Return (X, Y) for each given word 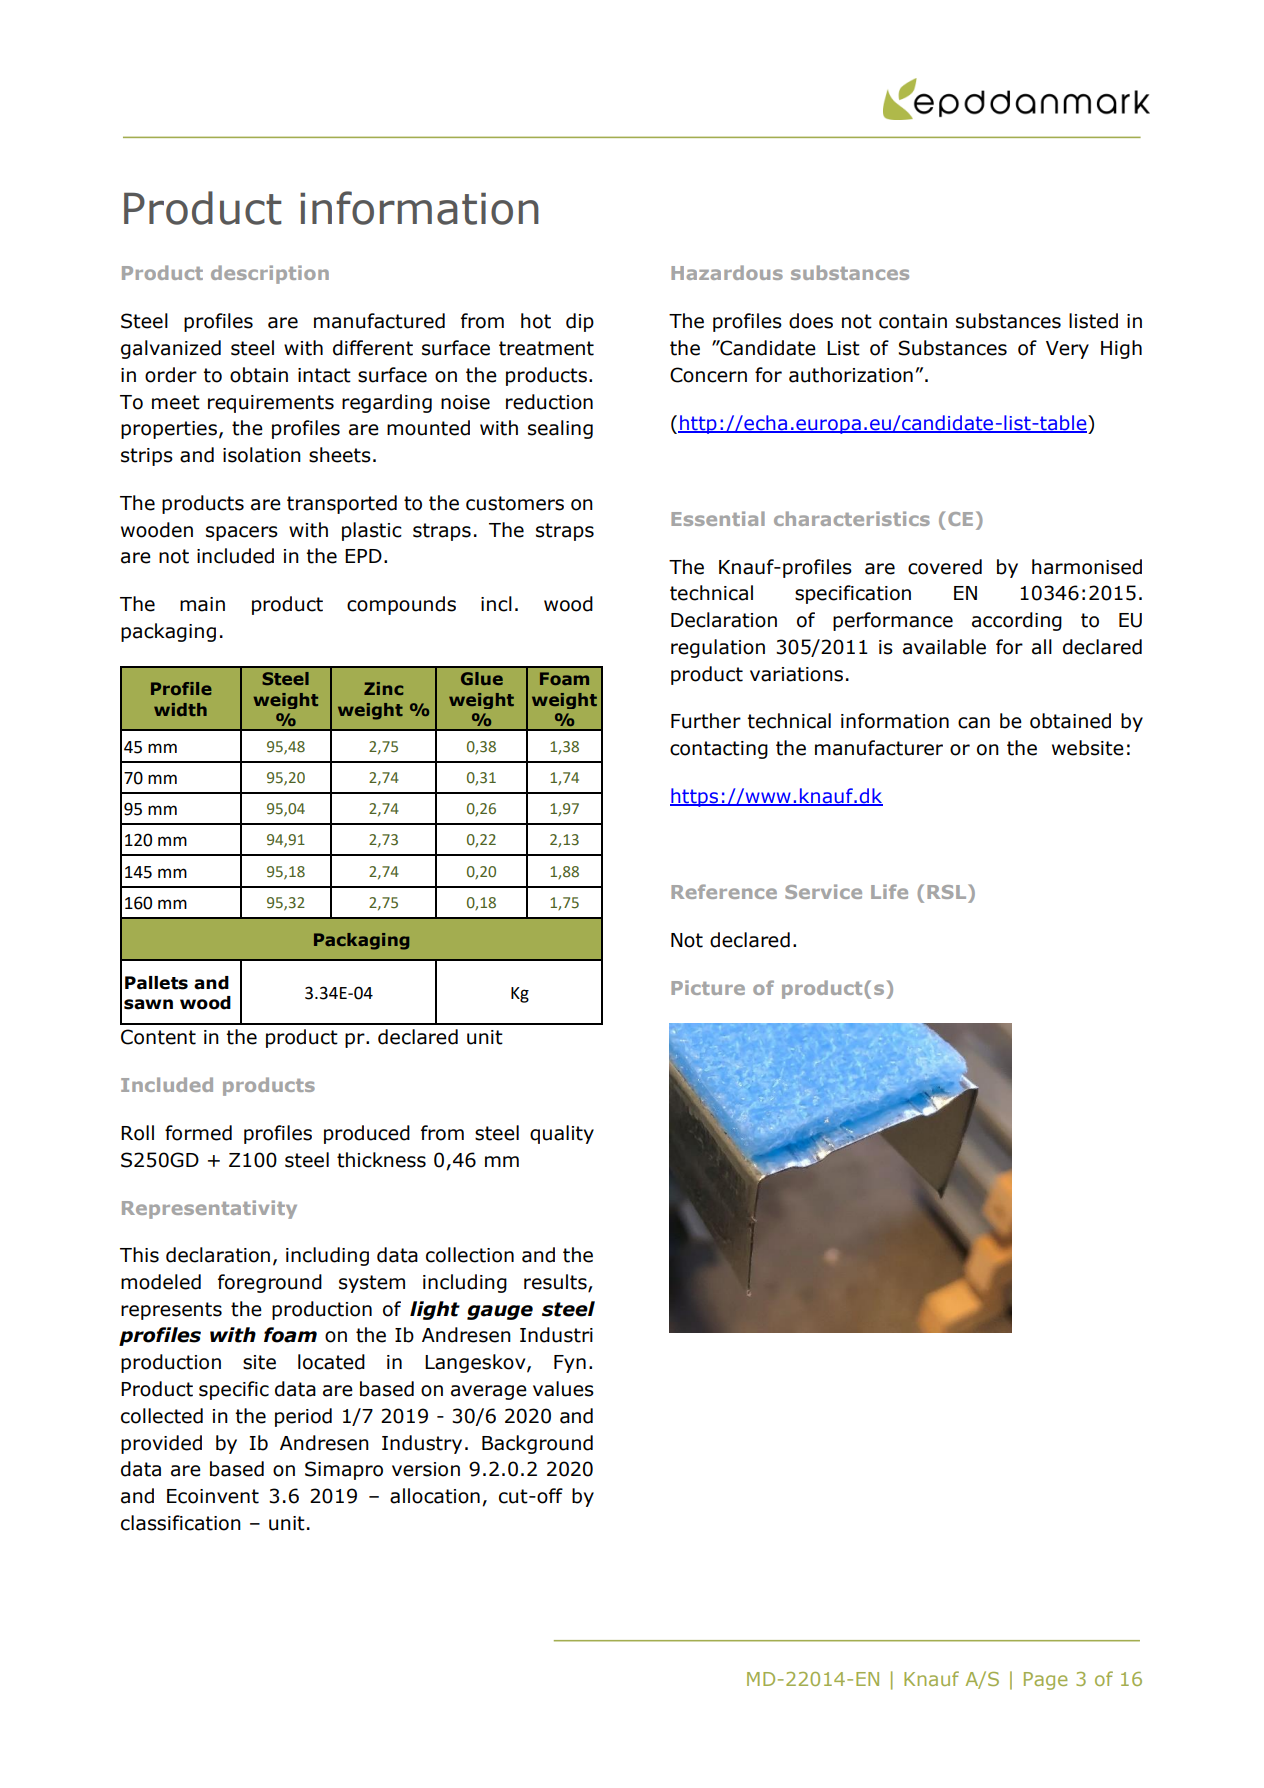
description (270, 274)
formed (198, 1133)
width (180, 709)
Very (1067, 350)
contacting (719, 750)
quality (562, 1134)
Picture (708, 987)
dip (580, 322)
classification (181, 1523)
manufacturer (879, 748)
